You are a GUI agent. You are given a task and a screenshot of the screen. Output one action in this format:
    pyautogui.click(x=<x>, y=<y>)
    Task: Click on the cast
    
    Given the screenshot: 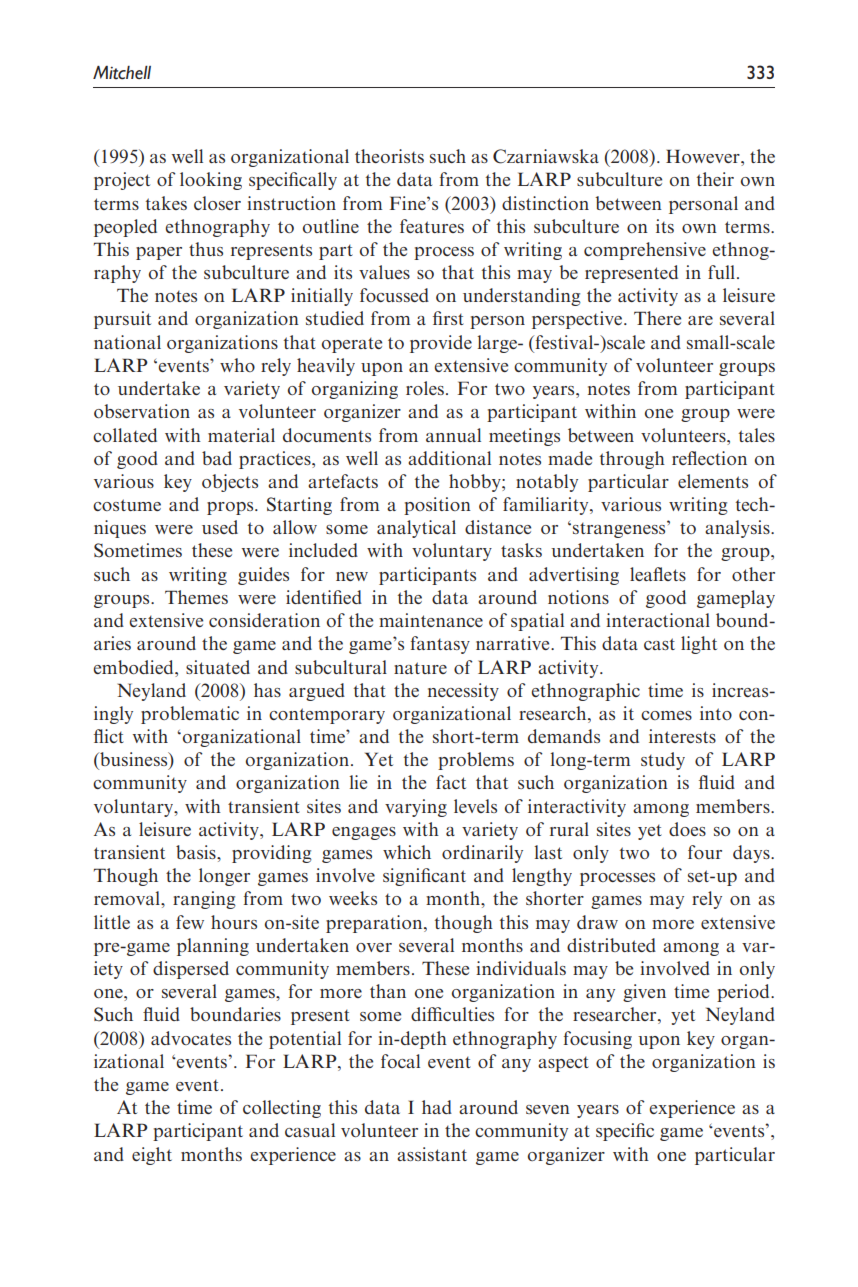 What is the action you would take?
    pyautogui.click(x=659, y=644)
